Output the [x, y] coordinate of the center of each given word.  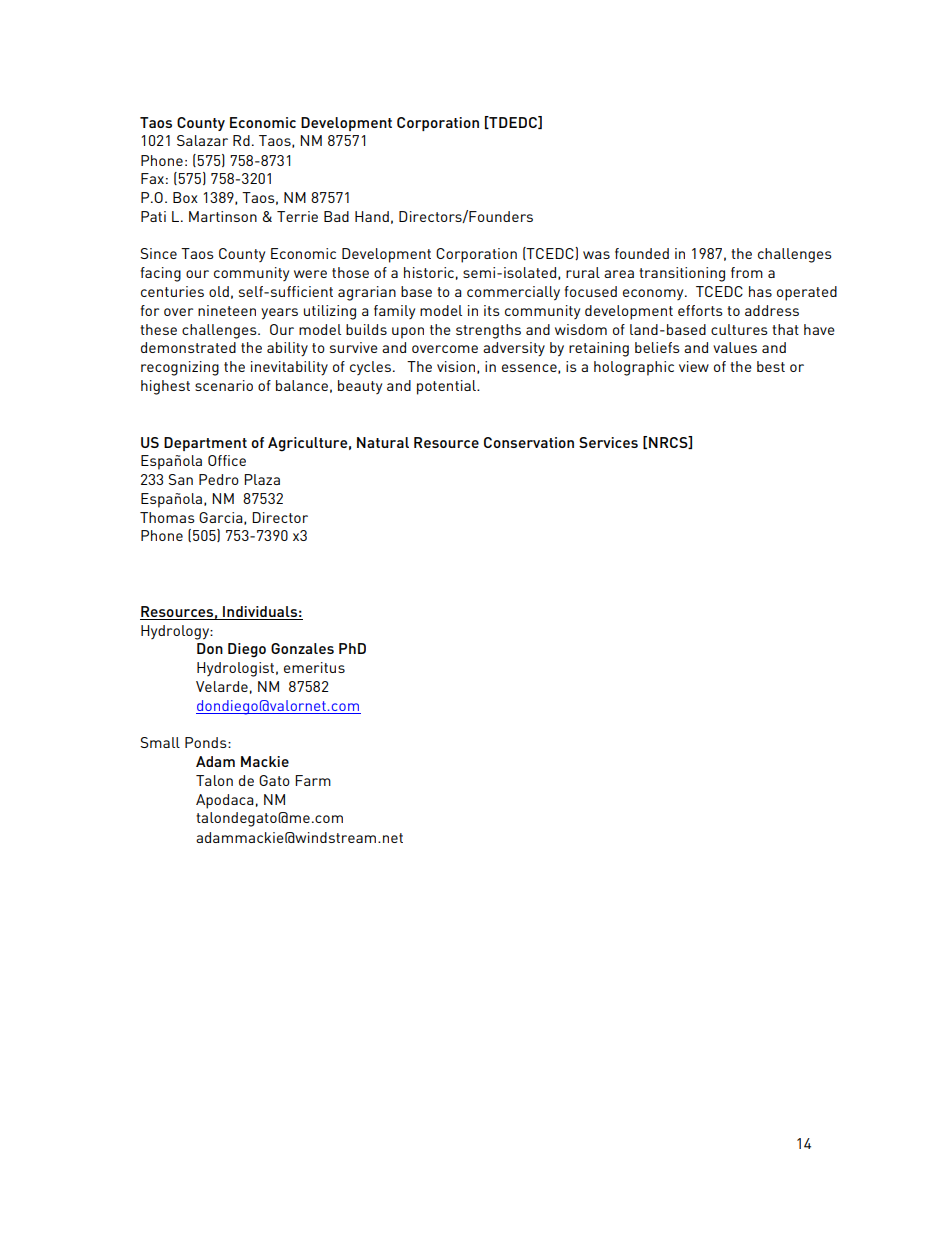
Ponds [207, 742]
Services [608, 442]
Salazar [202, 140]
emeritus [314, 667]
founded [642, 253]
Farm [313, 780]
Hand [372, 216]
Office [227, 460]
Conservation [529, 442]
